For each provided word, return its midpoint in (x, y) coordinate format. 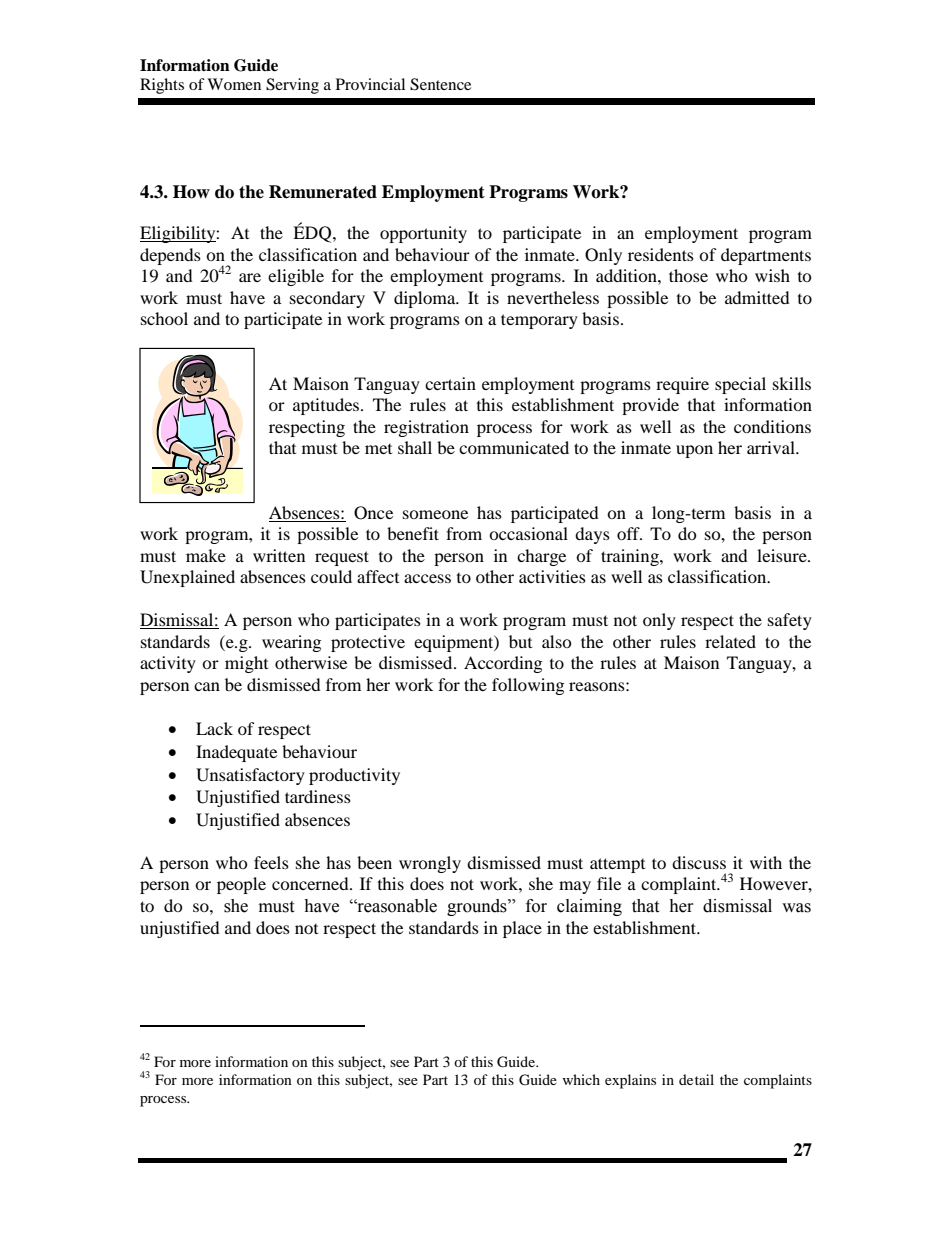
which (581, 1079)
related (730, 641)
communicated (514, 447)
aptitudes (327, 406)
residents (661, 254)
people (241, 885)
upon (694, 451)
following (528, 686)
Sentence (440, 84)
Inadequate (236, 753)
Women (234, 84)
